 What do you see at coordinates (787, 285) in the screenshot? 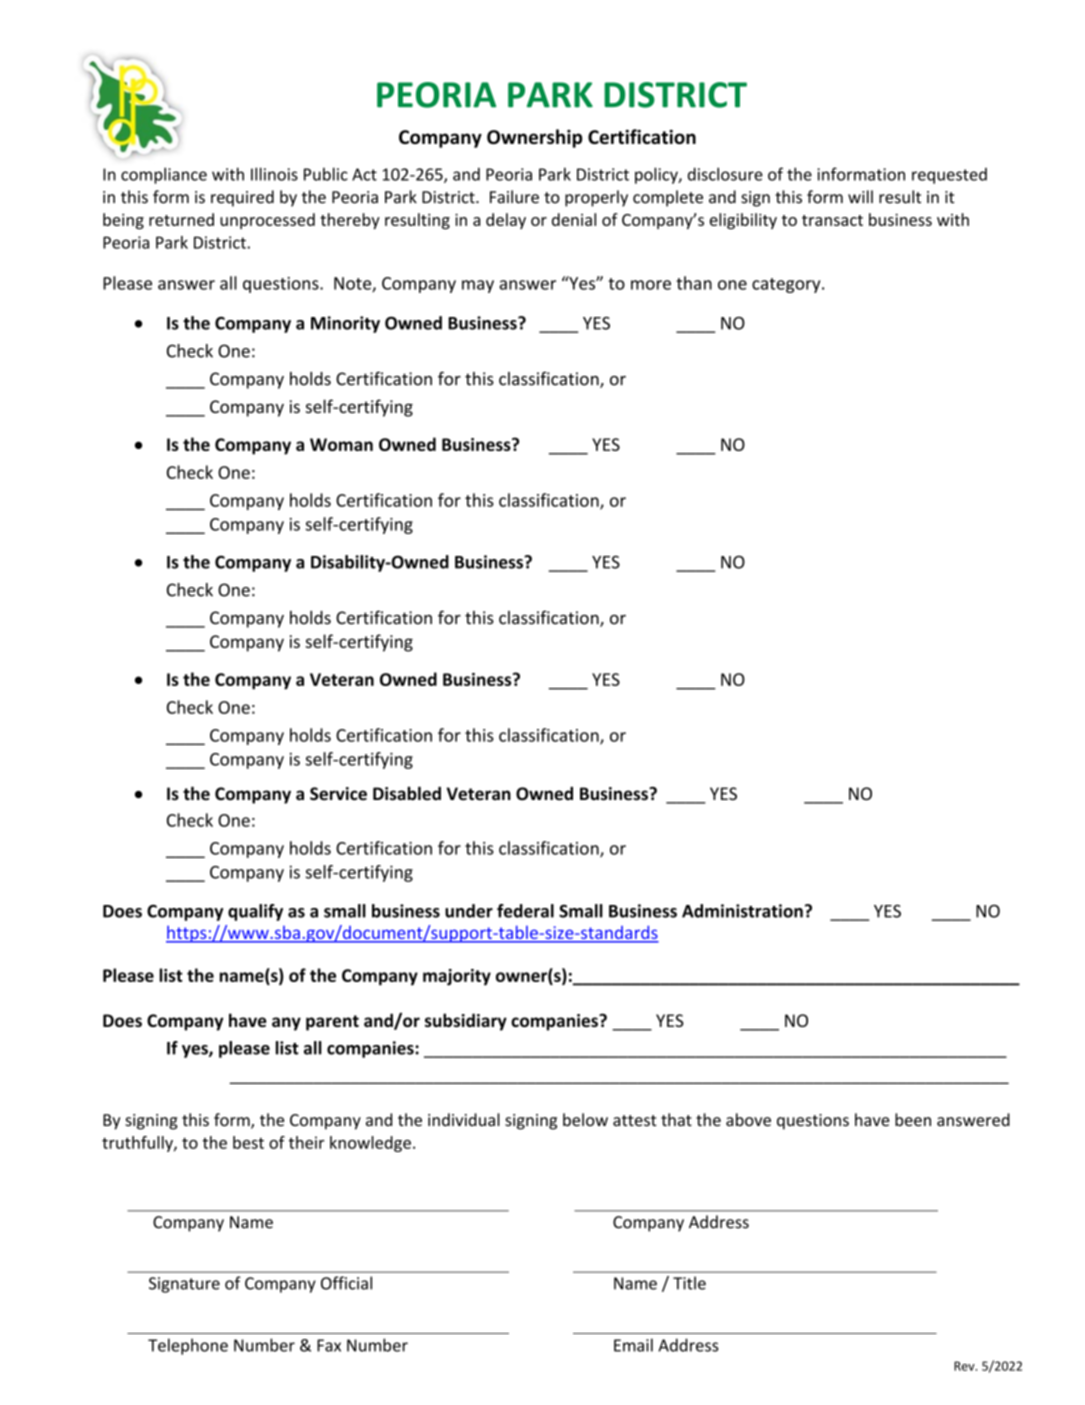
I see `category` at bounding box center [787, 285].
